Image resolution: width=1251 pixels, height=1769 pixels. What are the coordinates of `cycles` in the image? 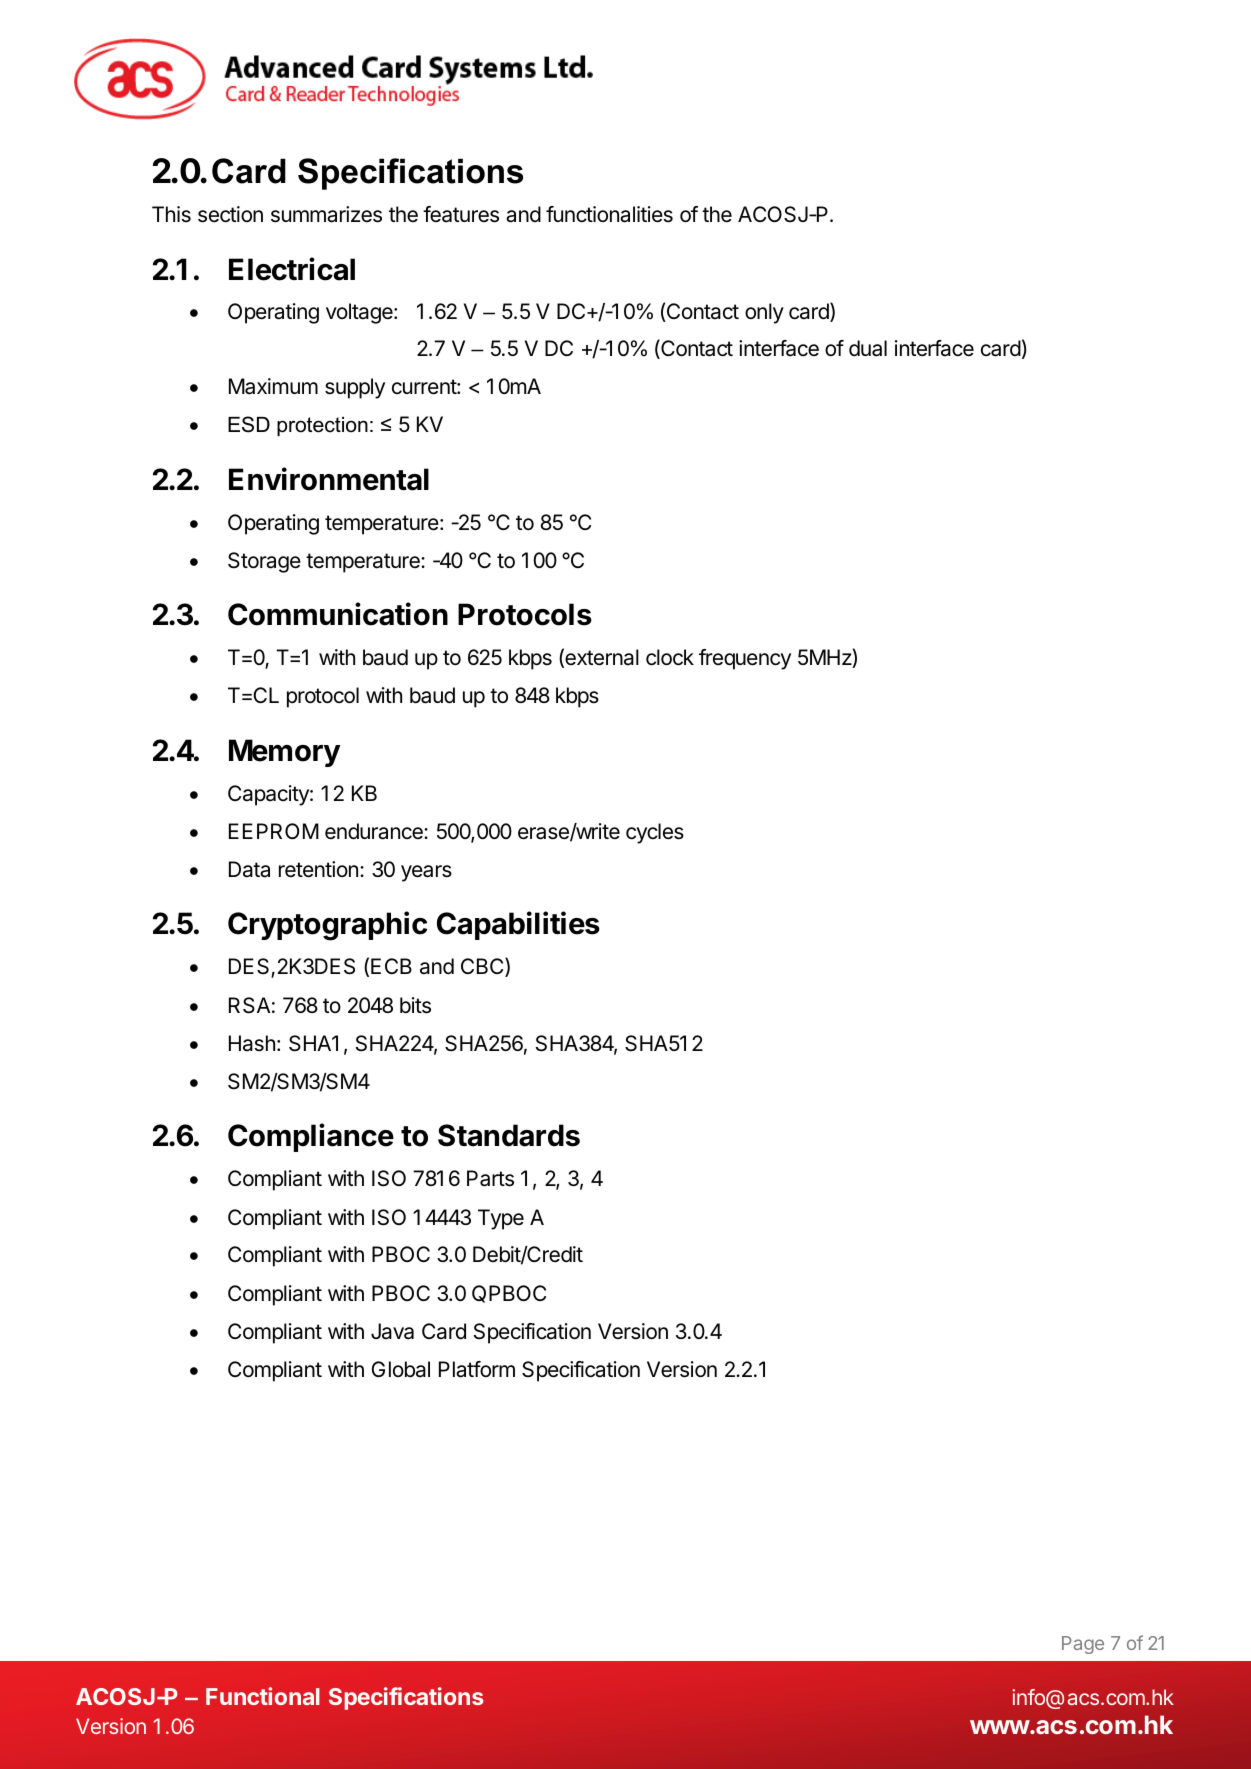 It's located at (655, 833).
